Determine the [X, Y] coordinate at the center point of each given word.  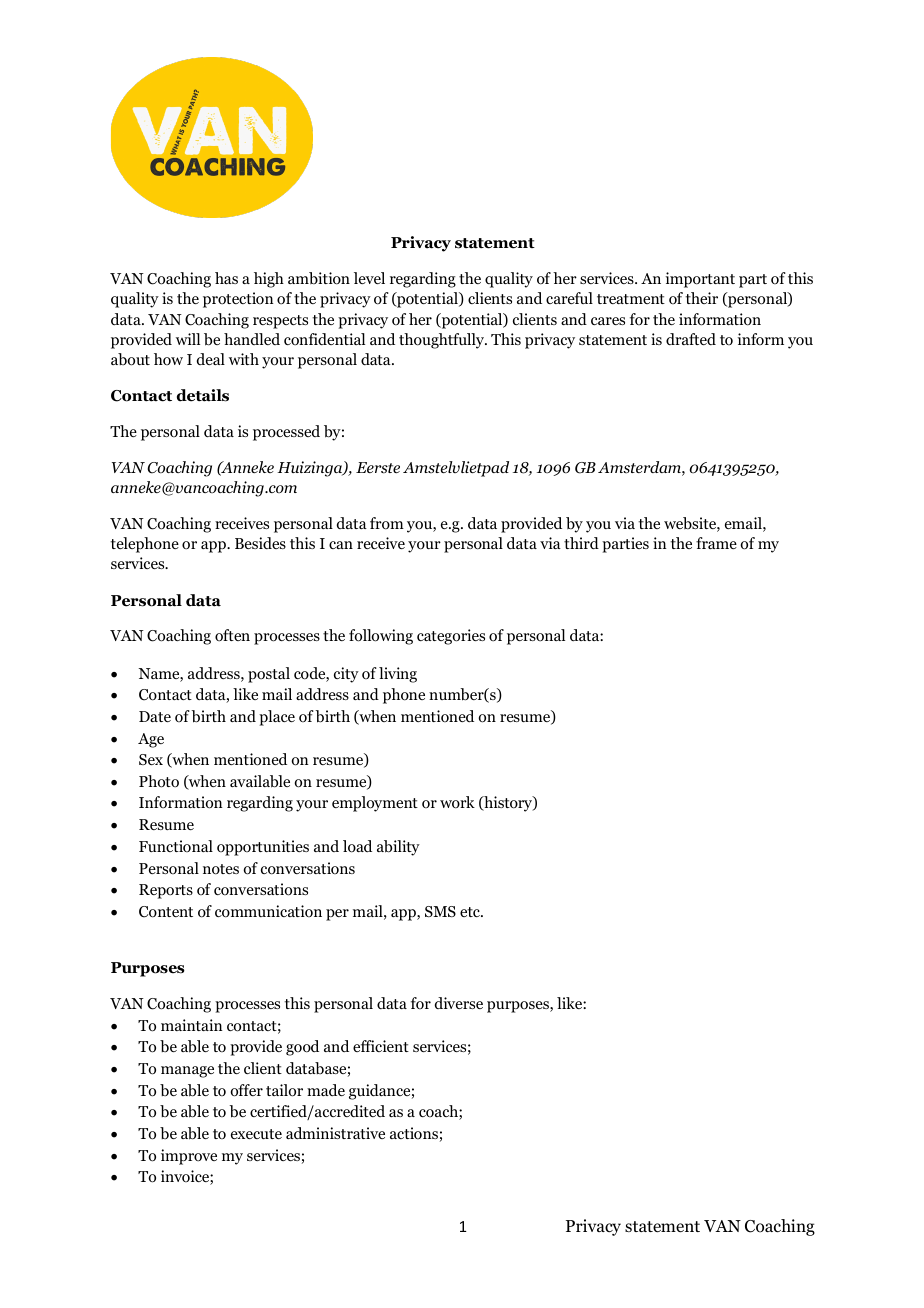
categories [451, 637]
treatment [631, 299]
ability [398, 848]
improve [189, 1157]
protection [238, 300]
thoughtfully [443, 341]
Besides [260, 543]
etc [471, 912]
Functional [176, 846]
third [581, 543]
